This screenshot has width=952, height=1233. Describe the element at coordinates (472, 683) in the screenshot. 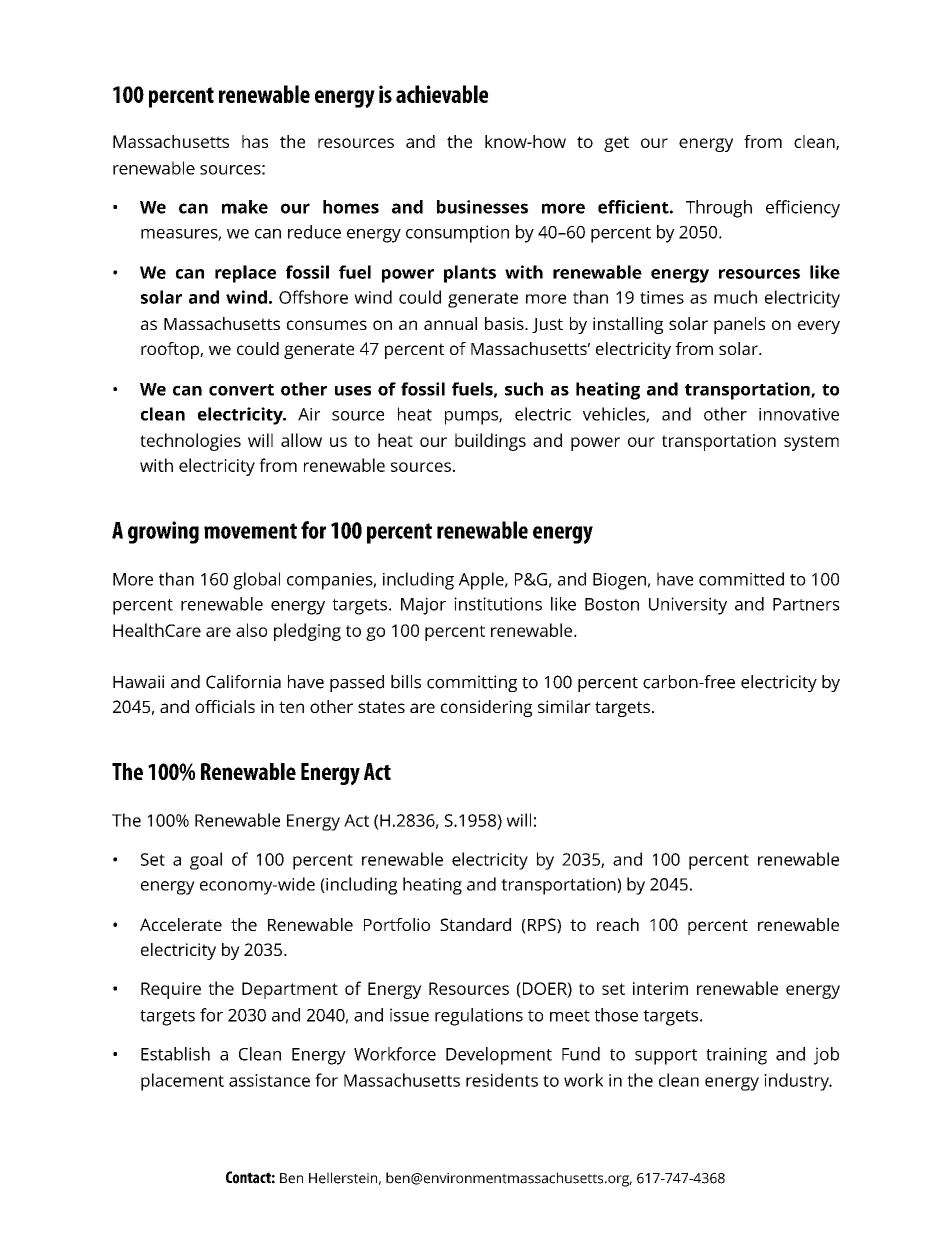

I see `committing` at that location.
